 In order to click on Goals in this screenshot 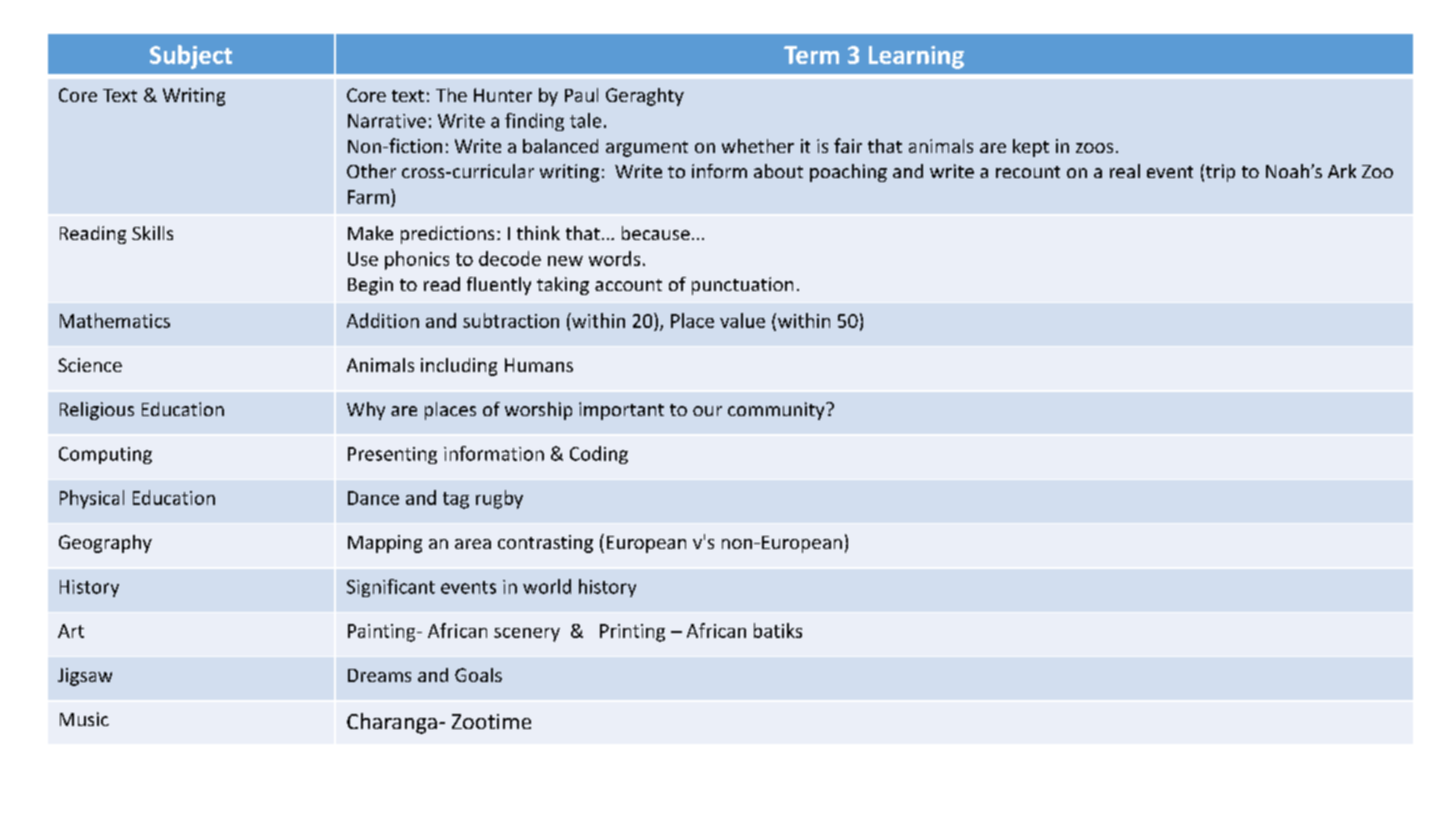, I will do `click(478, 675)`.
